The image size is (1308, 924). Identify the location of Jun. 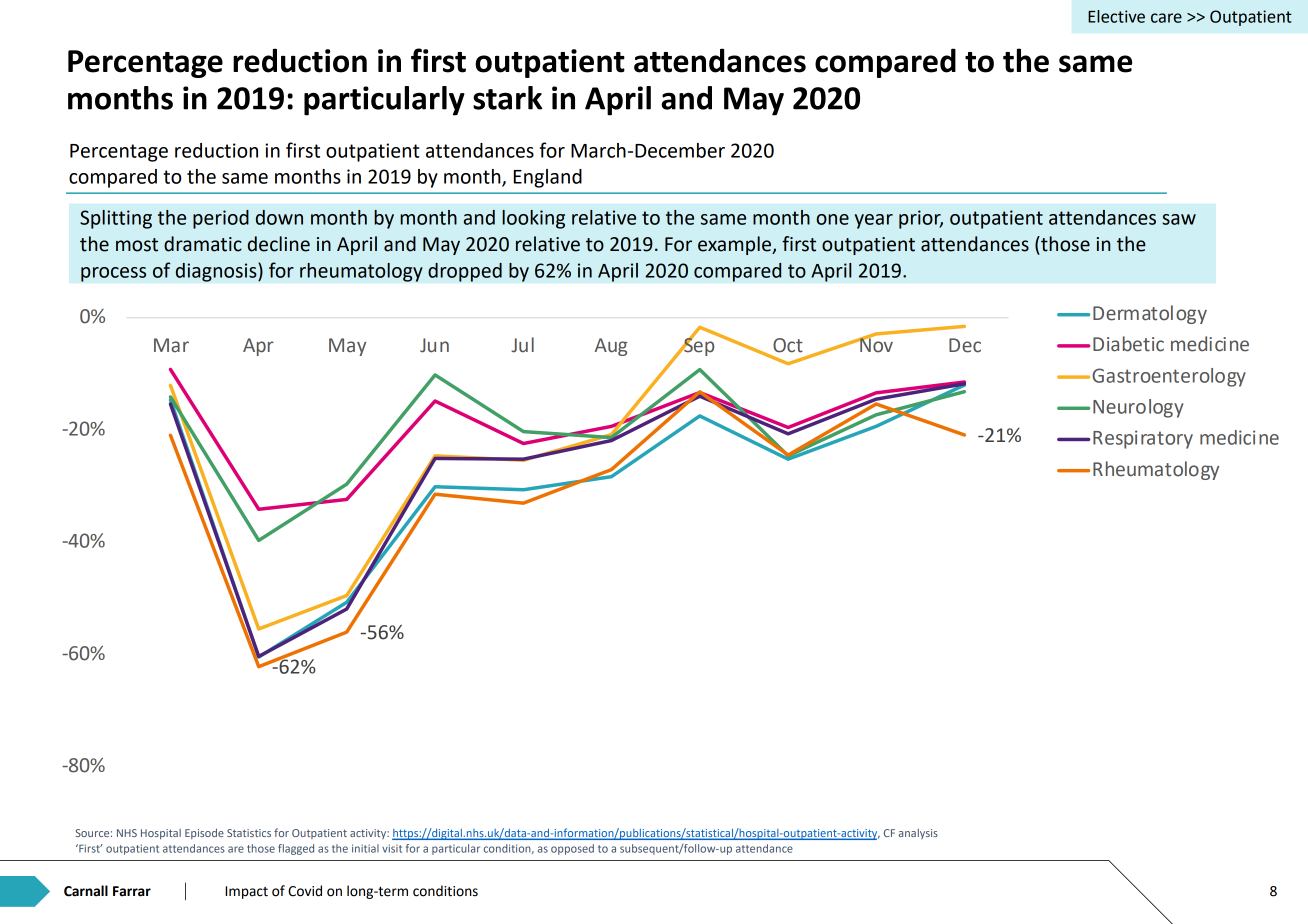
(434, 345).
